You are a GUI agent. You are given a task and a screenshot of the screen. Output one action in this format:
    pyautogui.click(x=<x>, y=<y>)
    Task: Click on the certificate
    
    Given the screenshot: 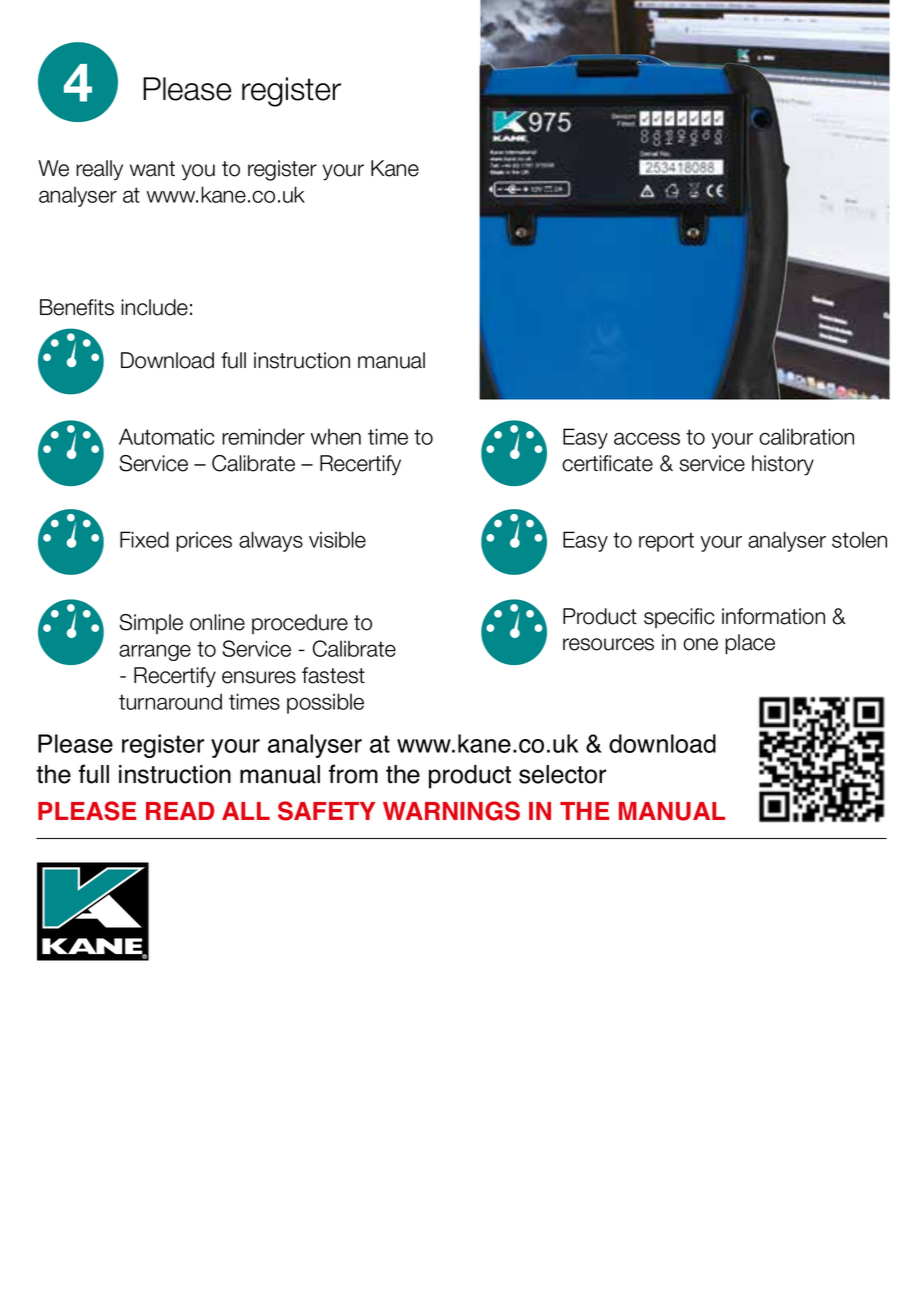 What is the action you would take?
    pyautogui.click(x=607, y=463)
